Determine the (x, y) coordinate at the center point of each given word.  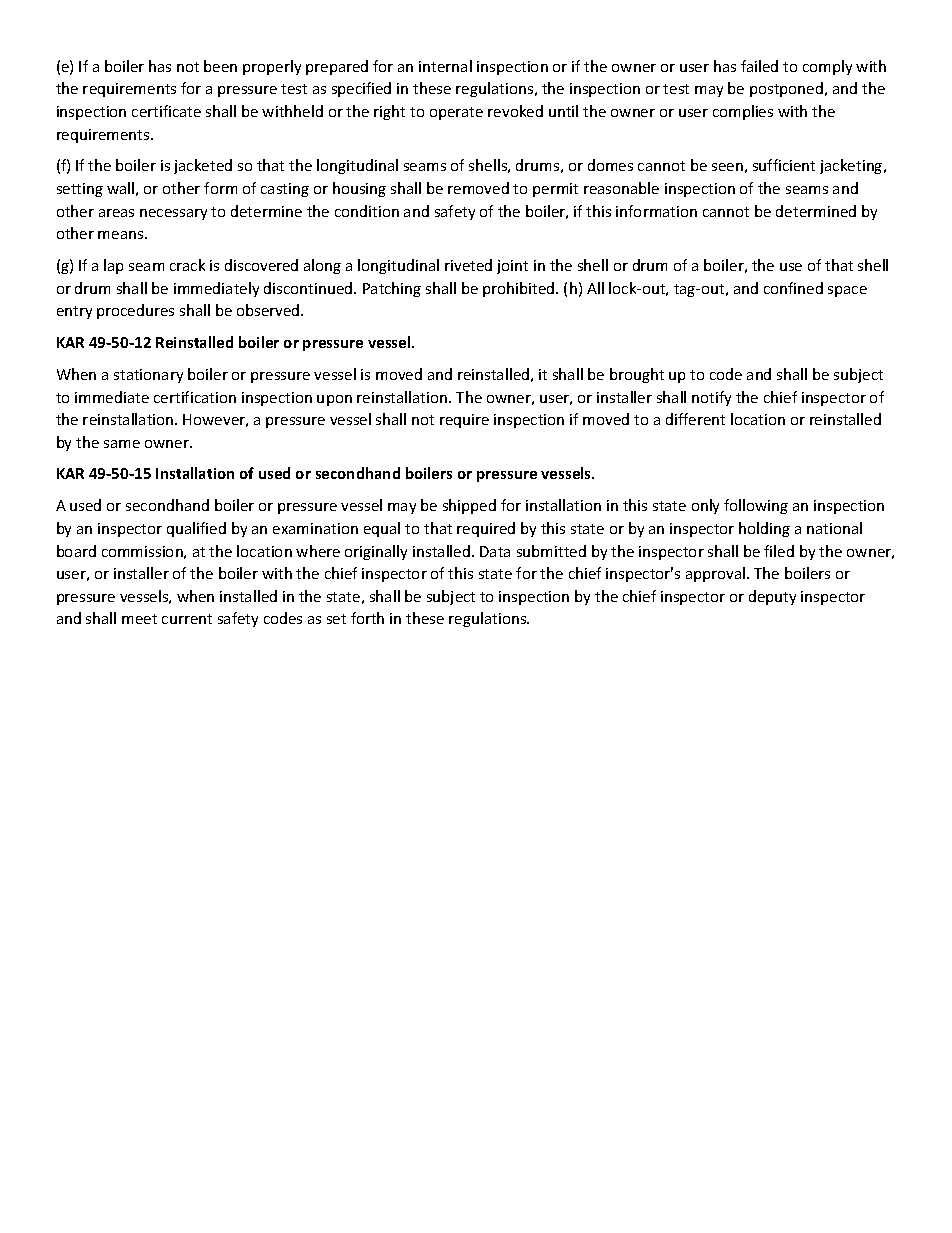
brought (637, 375)
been (220, 66)
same (122, 444)
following (756, 506)
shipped (469, 506)
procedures (135, 311)
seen (727, 167)
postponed (786, 89)
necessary (173, 214)
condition (367, 211)
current (187, 619)
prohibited (520, 289)
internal (445, 66)
